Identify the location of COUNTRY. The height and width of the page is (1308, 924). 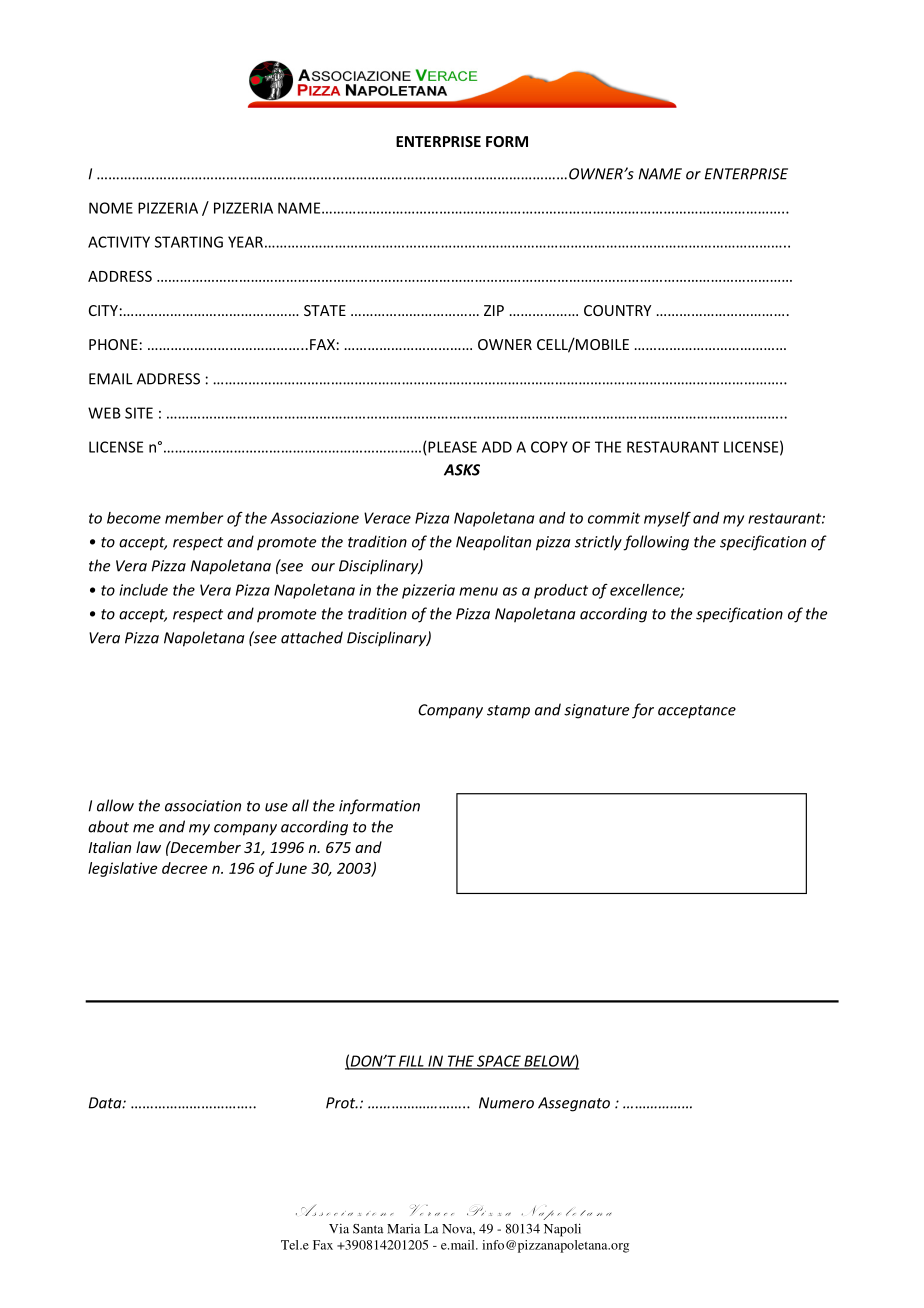
(617, 310).
